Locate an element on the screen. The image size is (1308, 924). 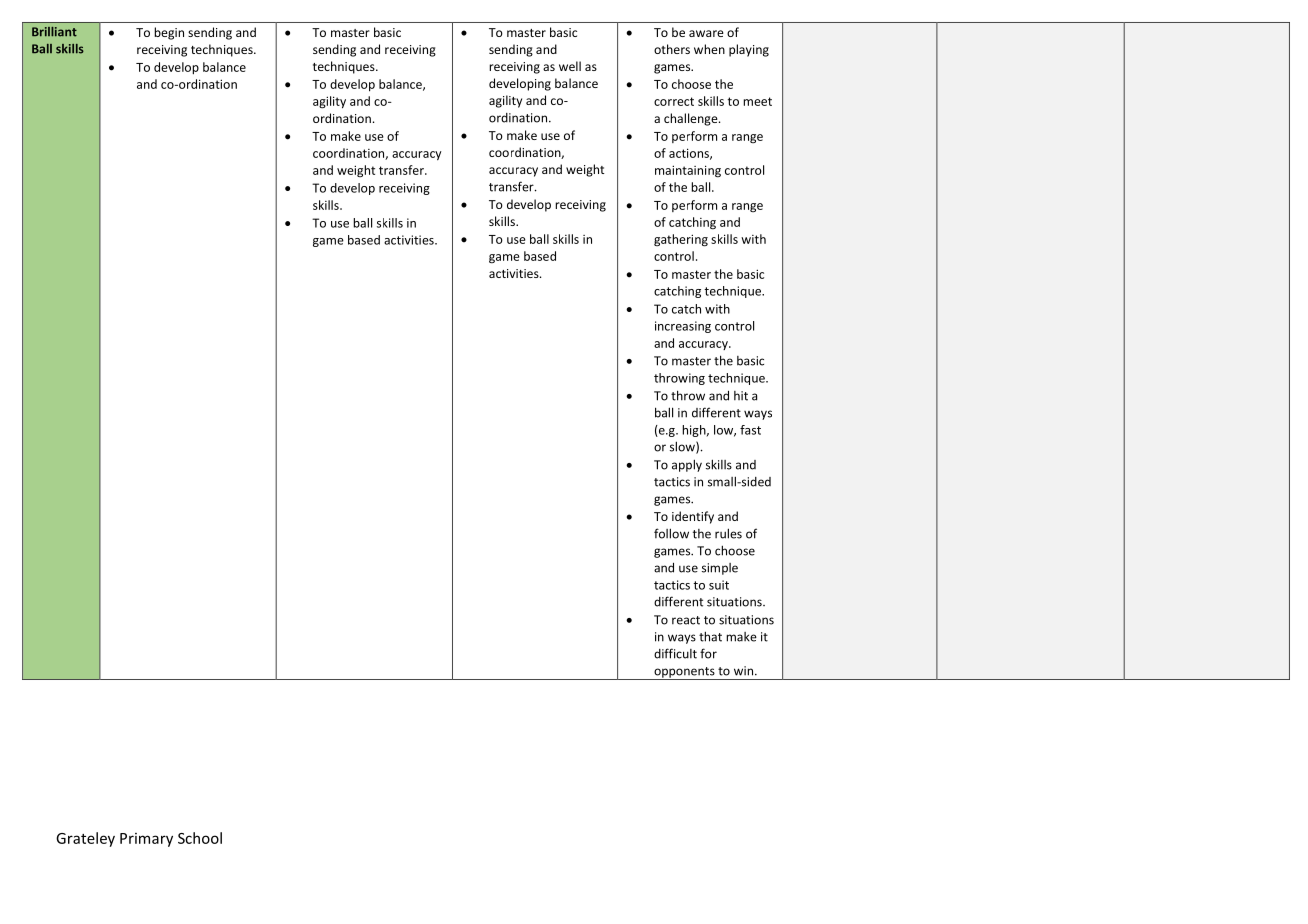
apply is located at coordinates (687, 465).
